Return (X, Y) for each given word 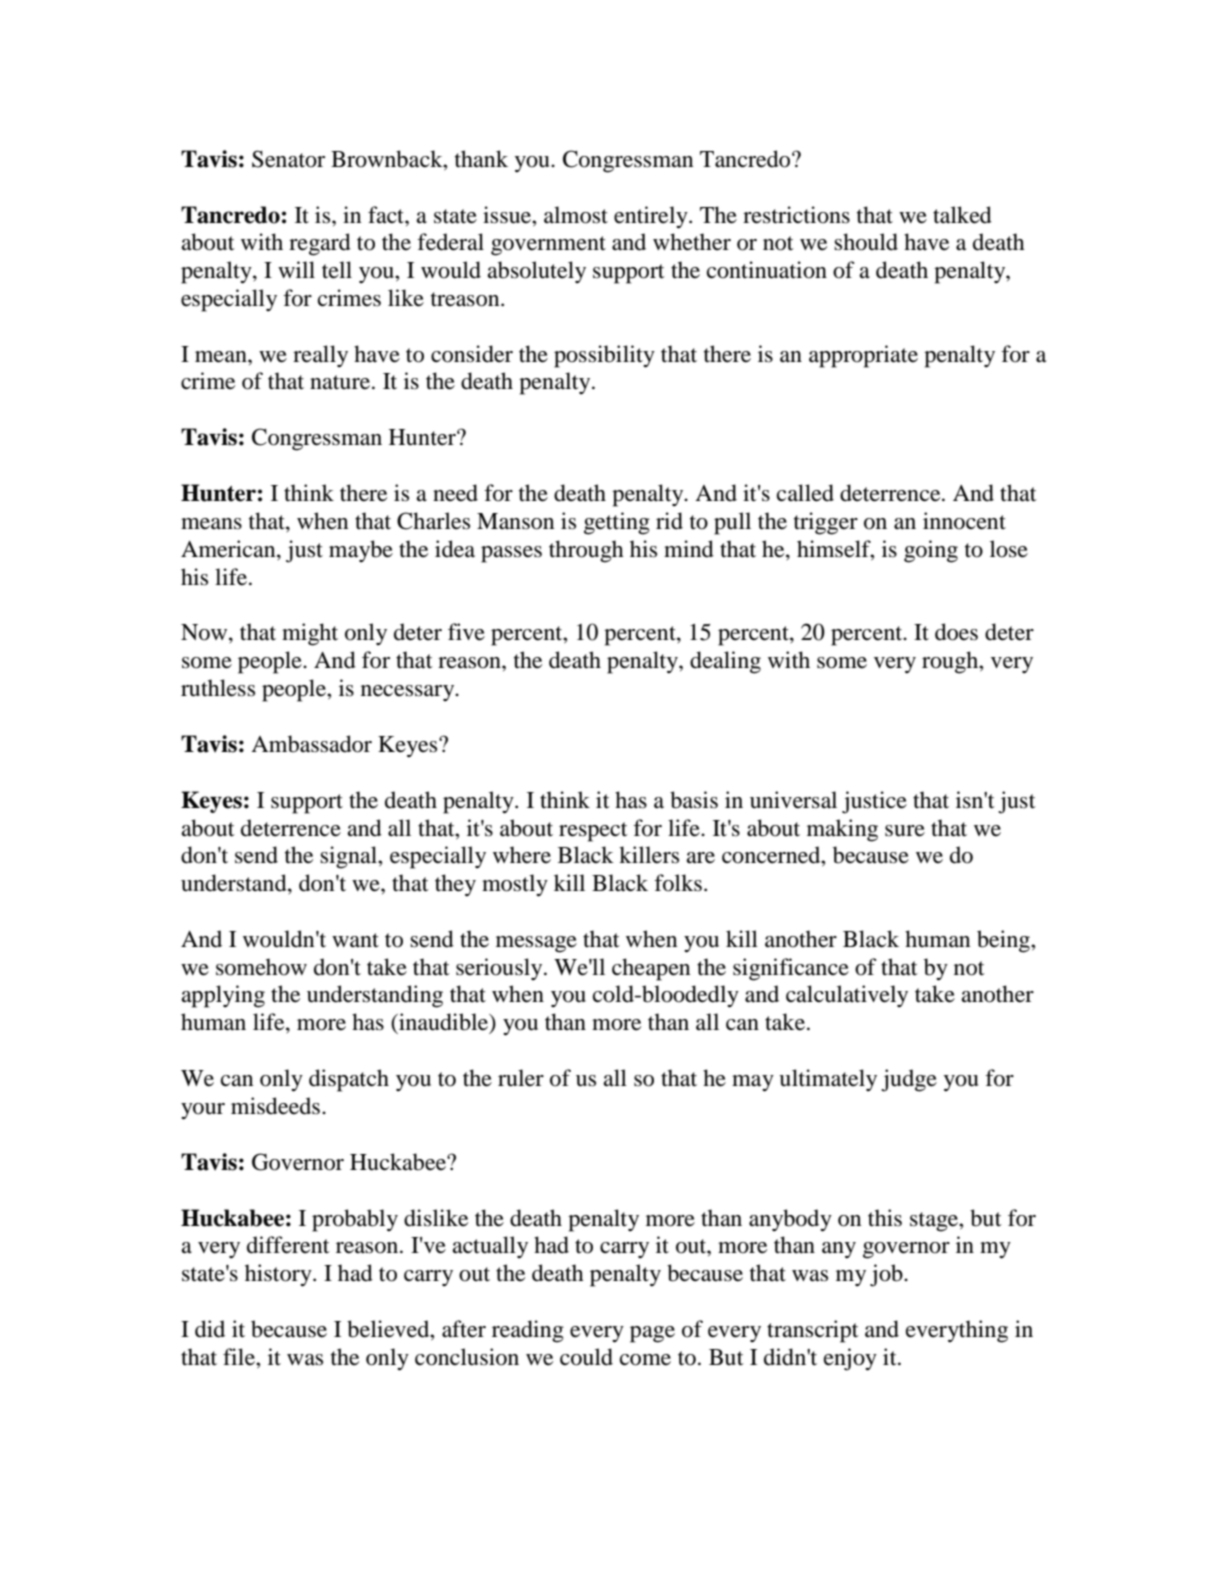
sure (905, 831)
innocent (964, 521)
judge (909, 1080)
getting (617, 523)
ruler (521, 1078)
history (279, 1275)
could (586, 1357)
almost (576, 215)
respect (593, 832)
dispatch (349, 1080)
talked (962, 215)
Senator (288, 159)
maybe (361, 551)
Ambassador (311, 744)
